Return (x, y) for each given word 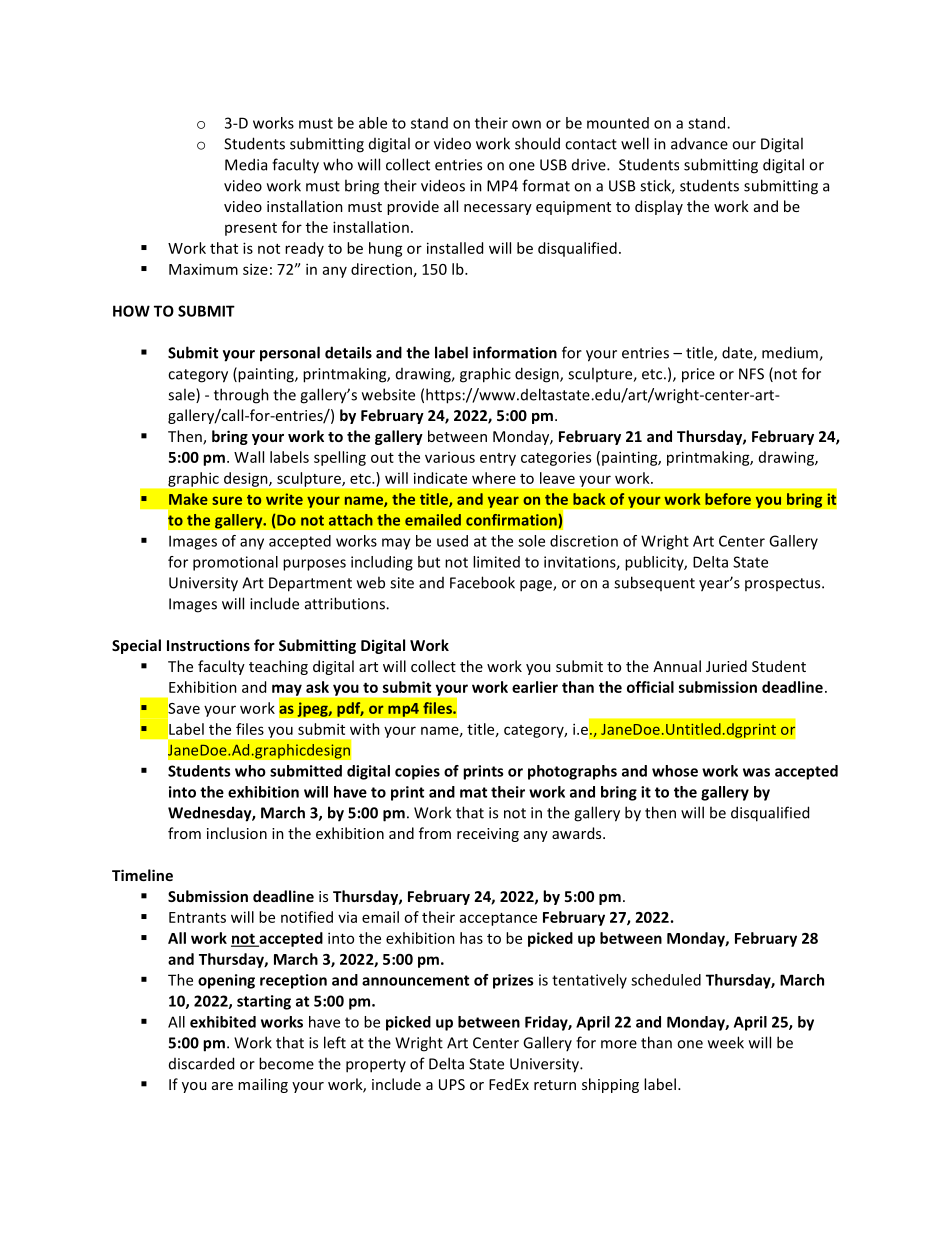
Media (246, 164)
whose (675, 771)
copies (417, 772)
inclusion (237, 833)
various (450, 457)
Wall (249, 457)
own (526, 124)
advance (699, 143)
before (728, 499)
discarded (201, 1063)
